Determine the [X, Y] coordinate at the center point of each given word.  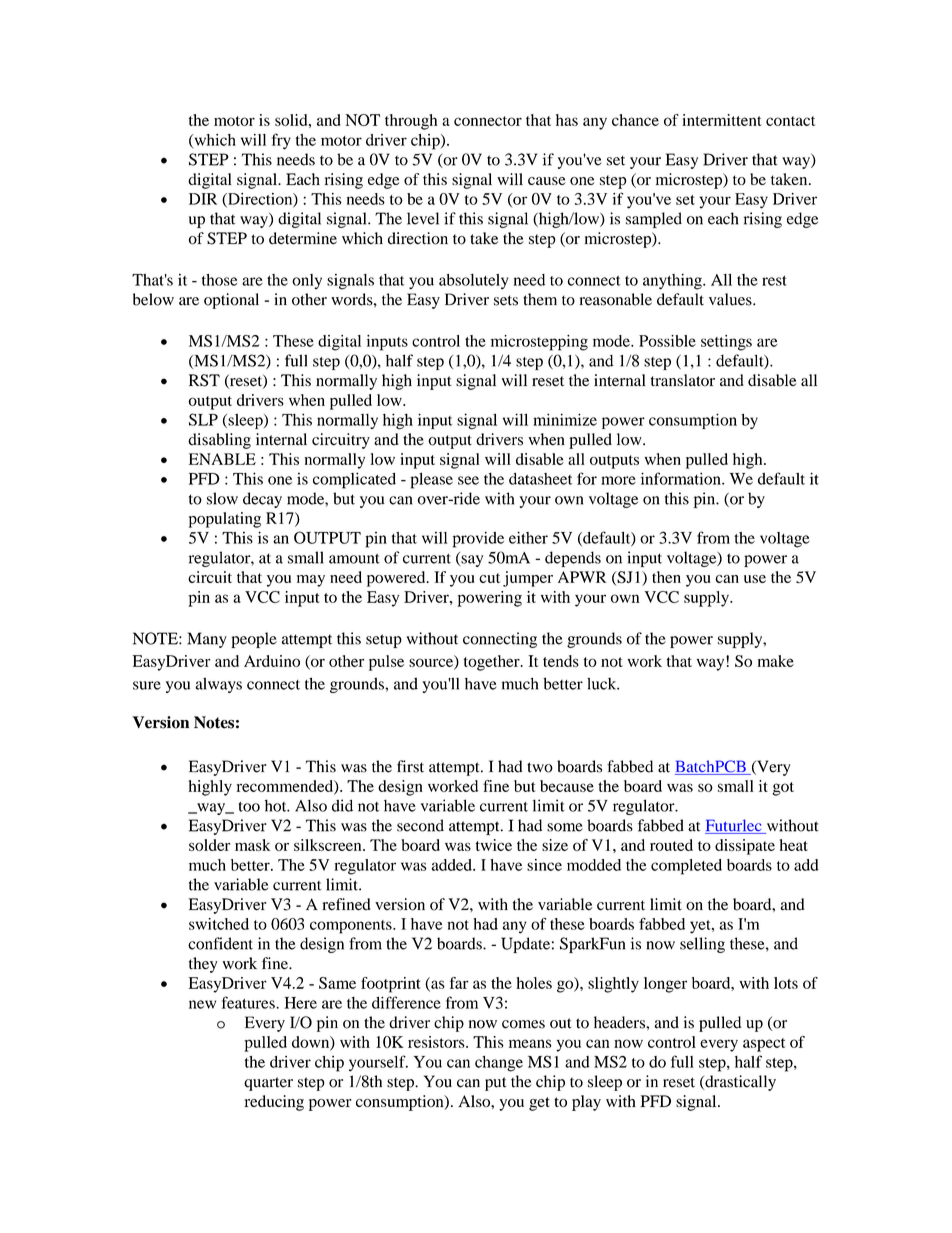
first [410, 766]
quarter [268, 1084]
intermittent [722, 120]
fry [281, 141]
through [411, 122]
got [783, 789]
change [499, 1064]
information [682, 478]
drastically [739, 1083]
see [468, 480]
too [249, 807]
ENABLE [222, 459]
